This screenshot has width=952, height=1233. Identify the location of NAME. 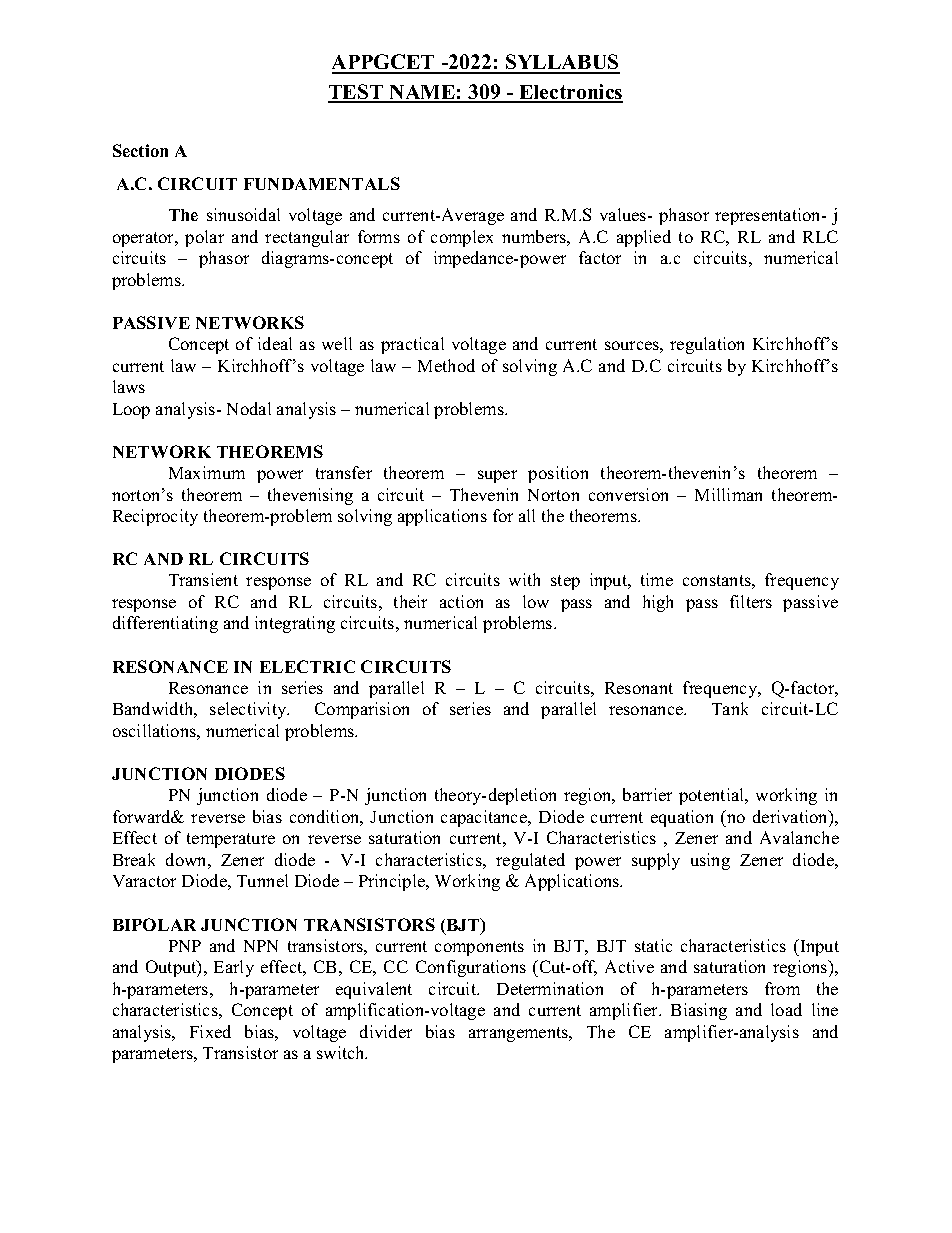
(422, 93).
